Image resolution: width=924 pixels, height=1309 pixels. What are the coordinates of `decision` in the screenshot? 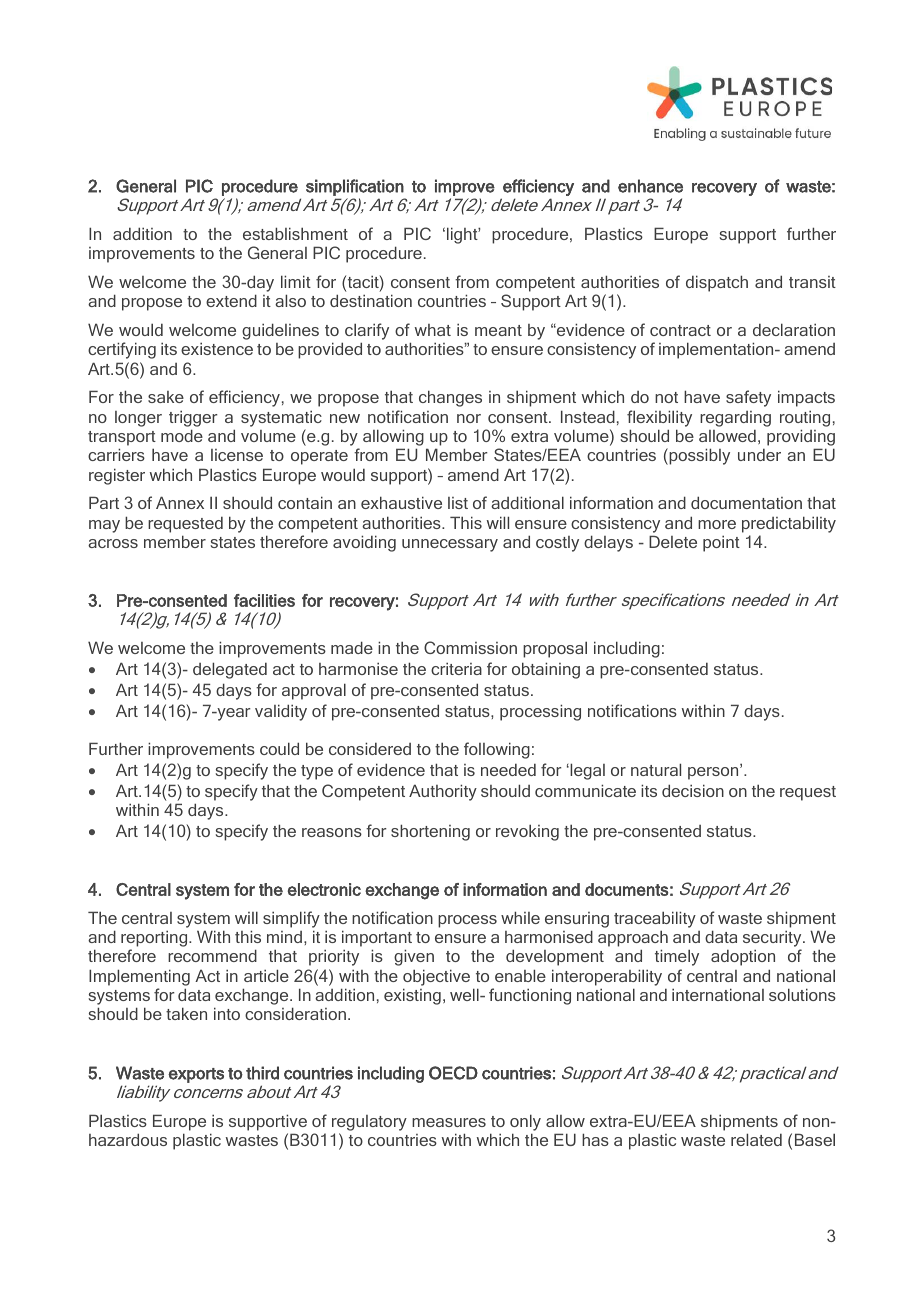 It's located at (693, 790).
